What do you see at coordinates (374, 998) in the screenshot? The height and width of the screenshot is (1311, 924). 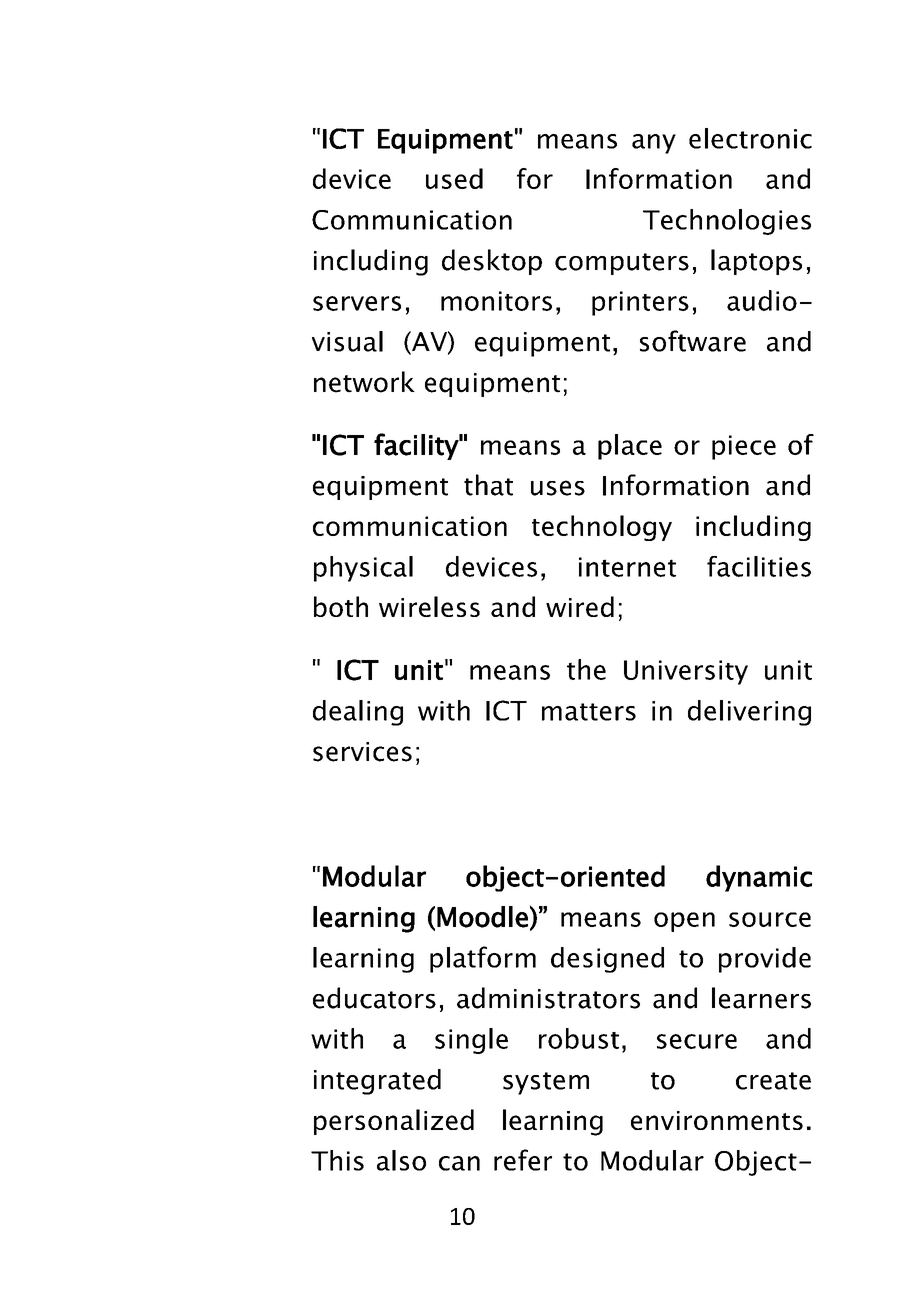 I see `educators` at bounding box center [374, 998].
